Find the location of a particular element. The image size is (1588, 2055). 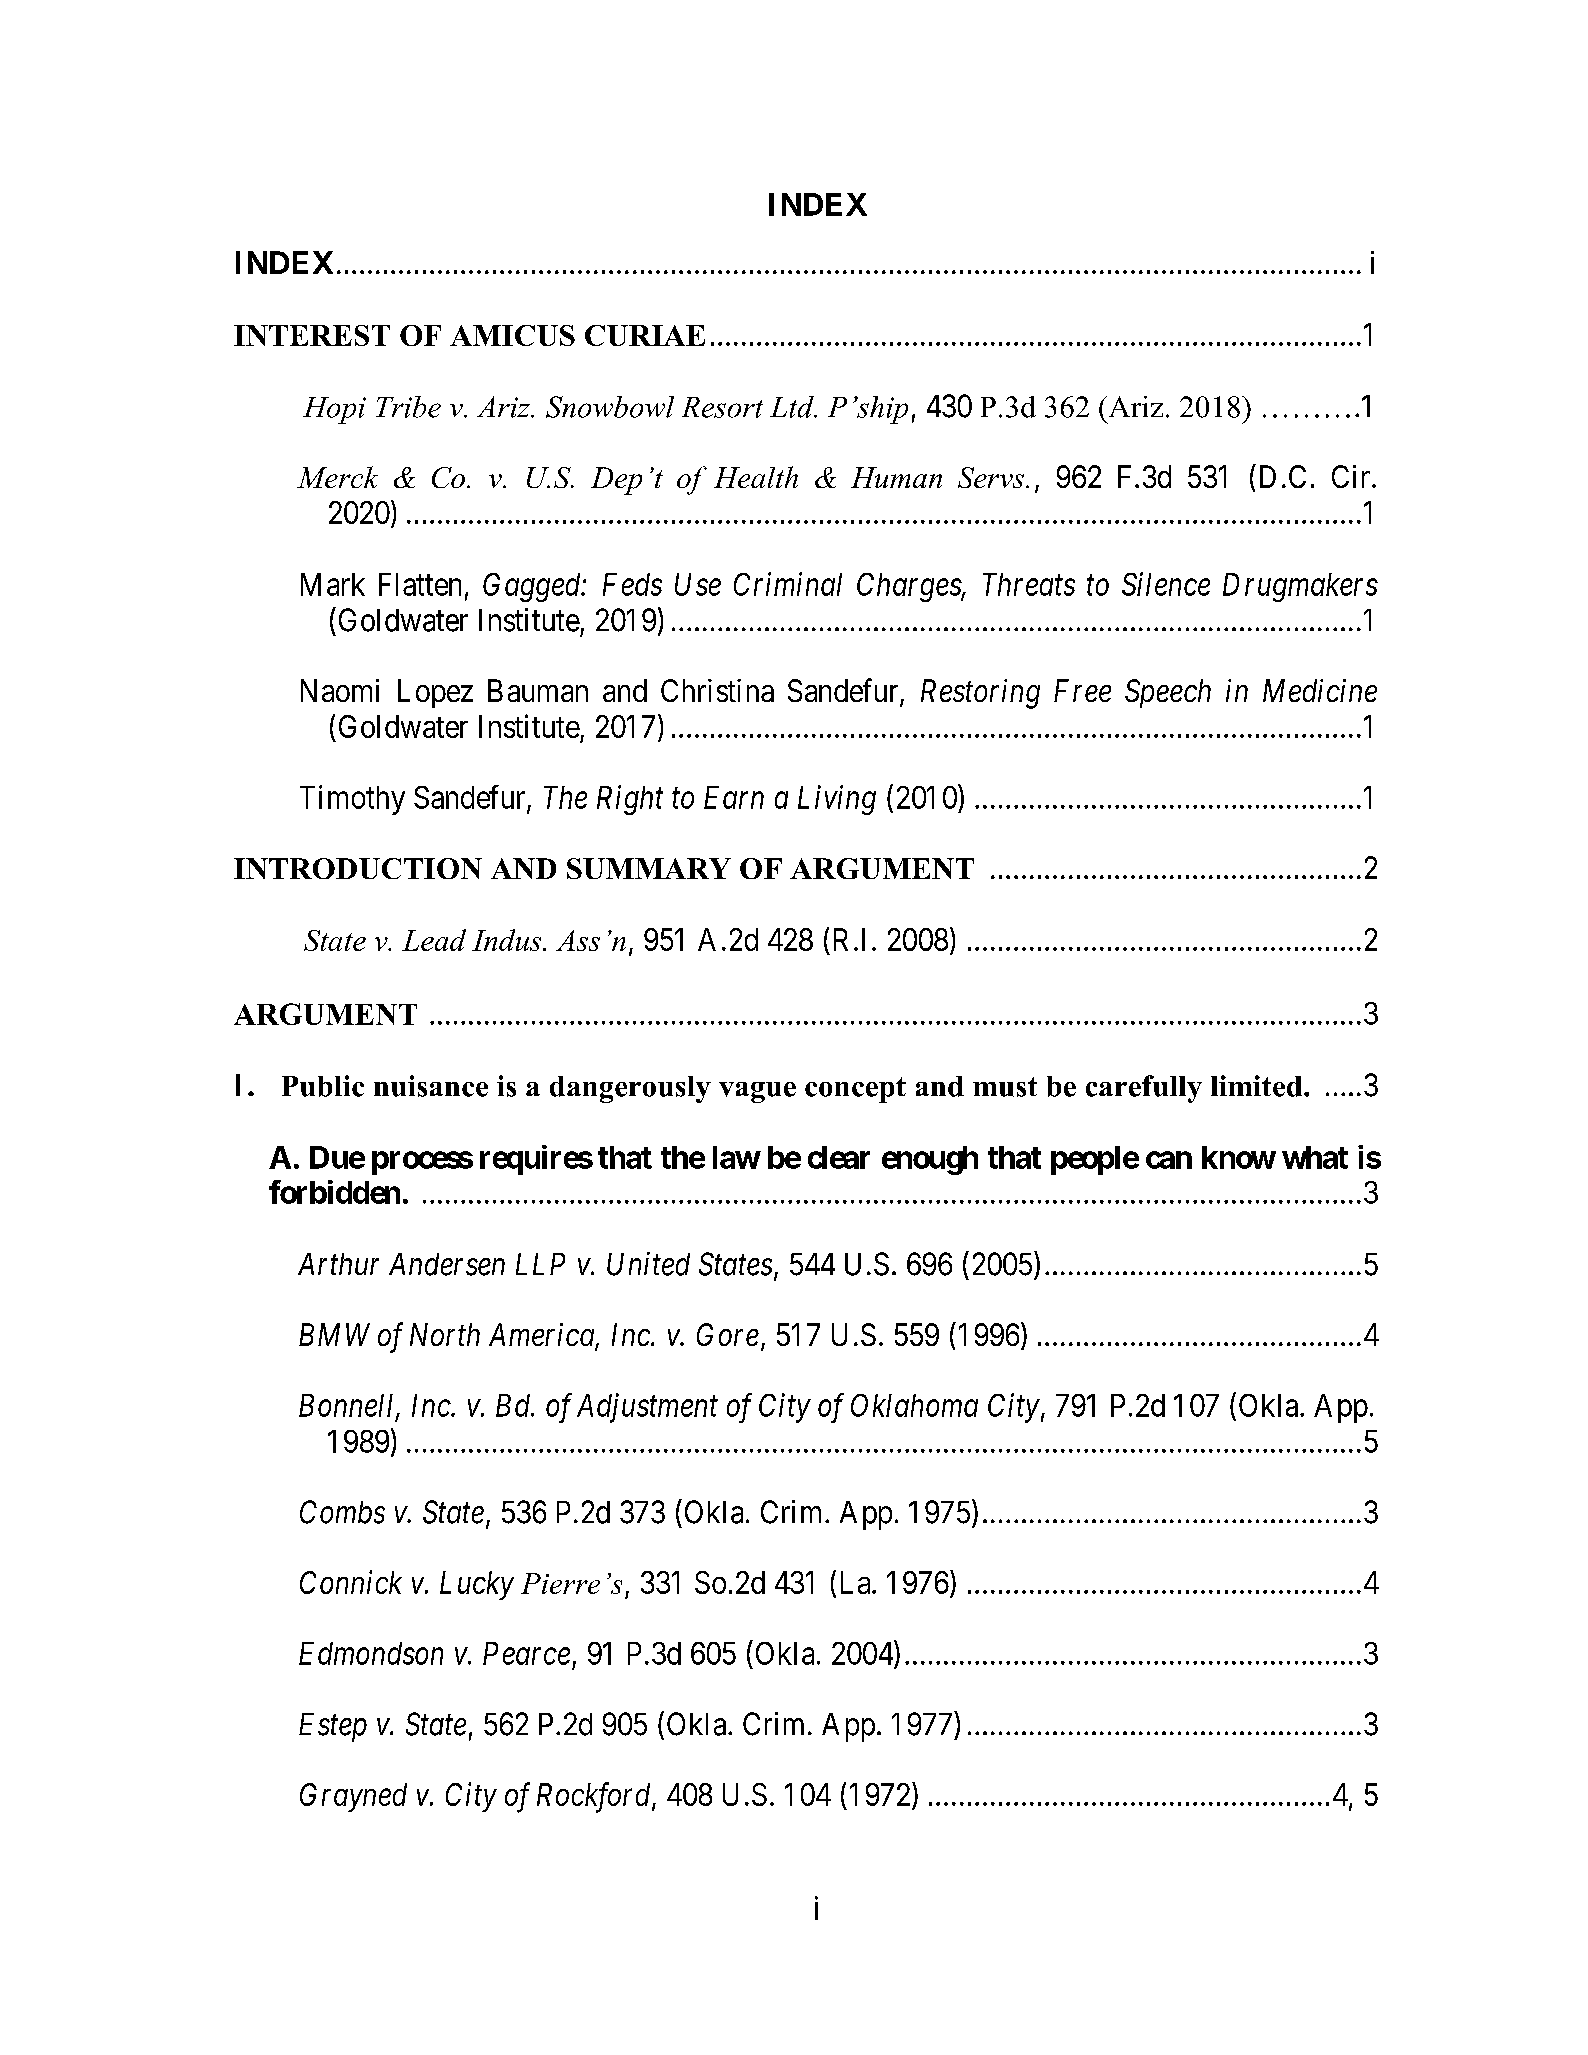

Rockford is located at coordinates (595, 1797).
